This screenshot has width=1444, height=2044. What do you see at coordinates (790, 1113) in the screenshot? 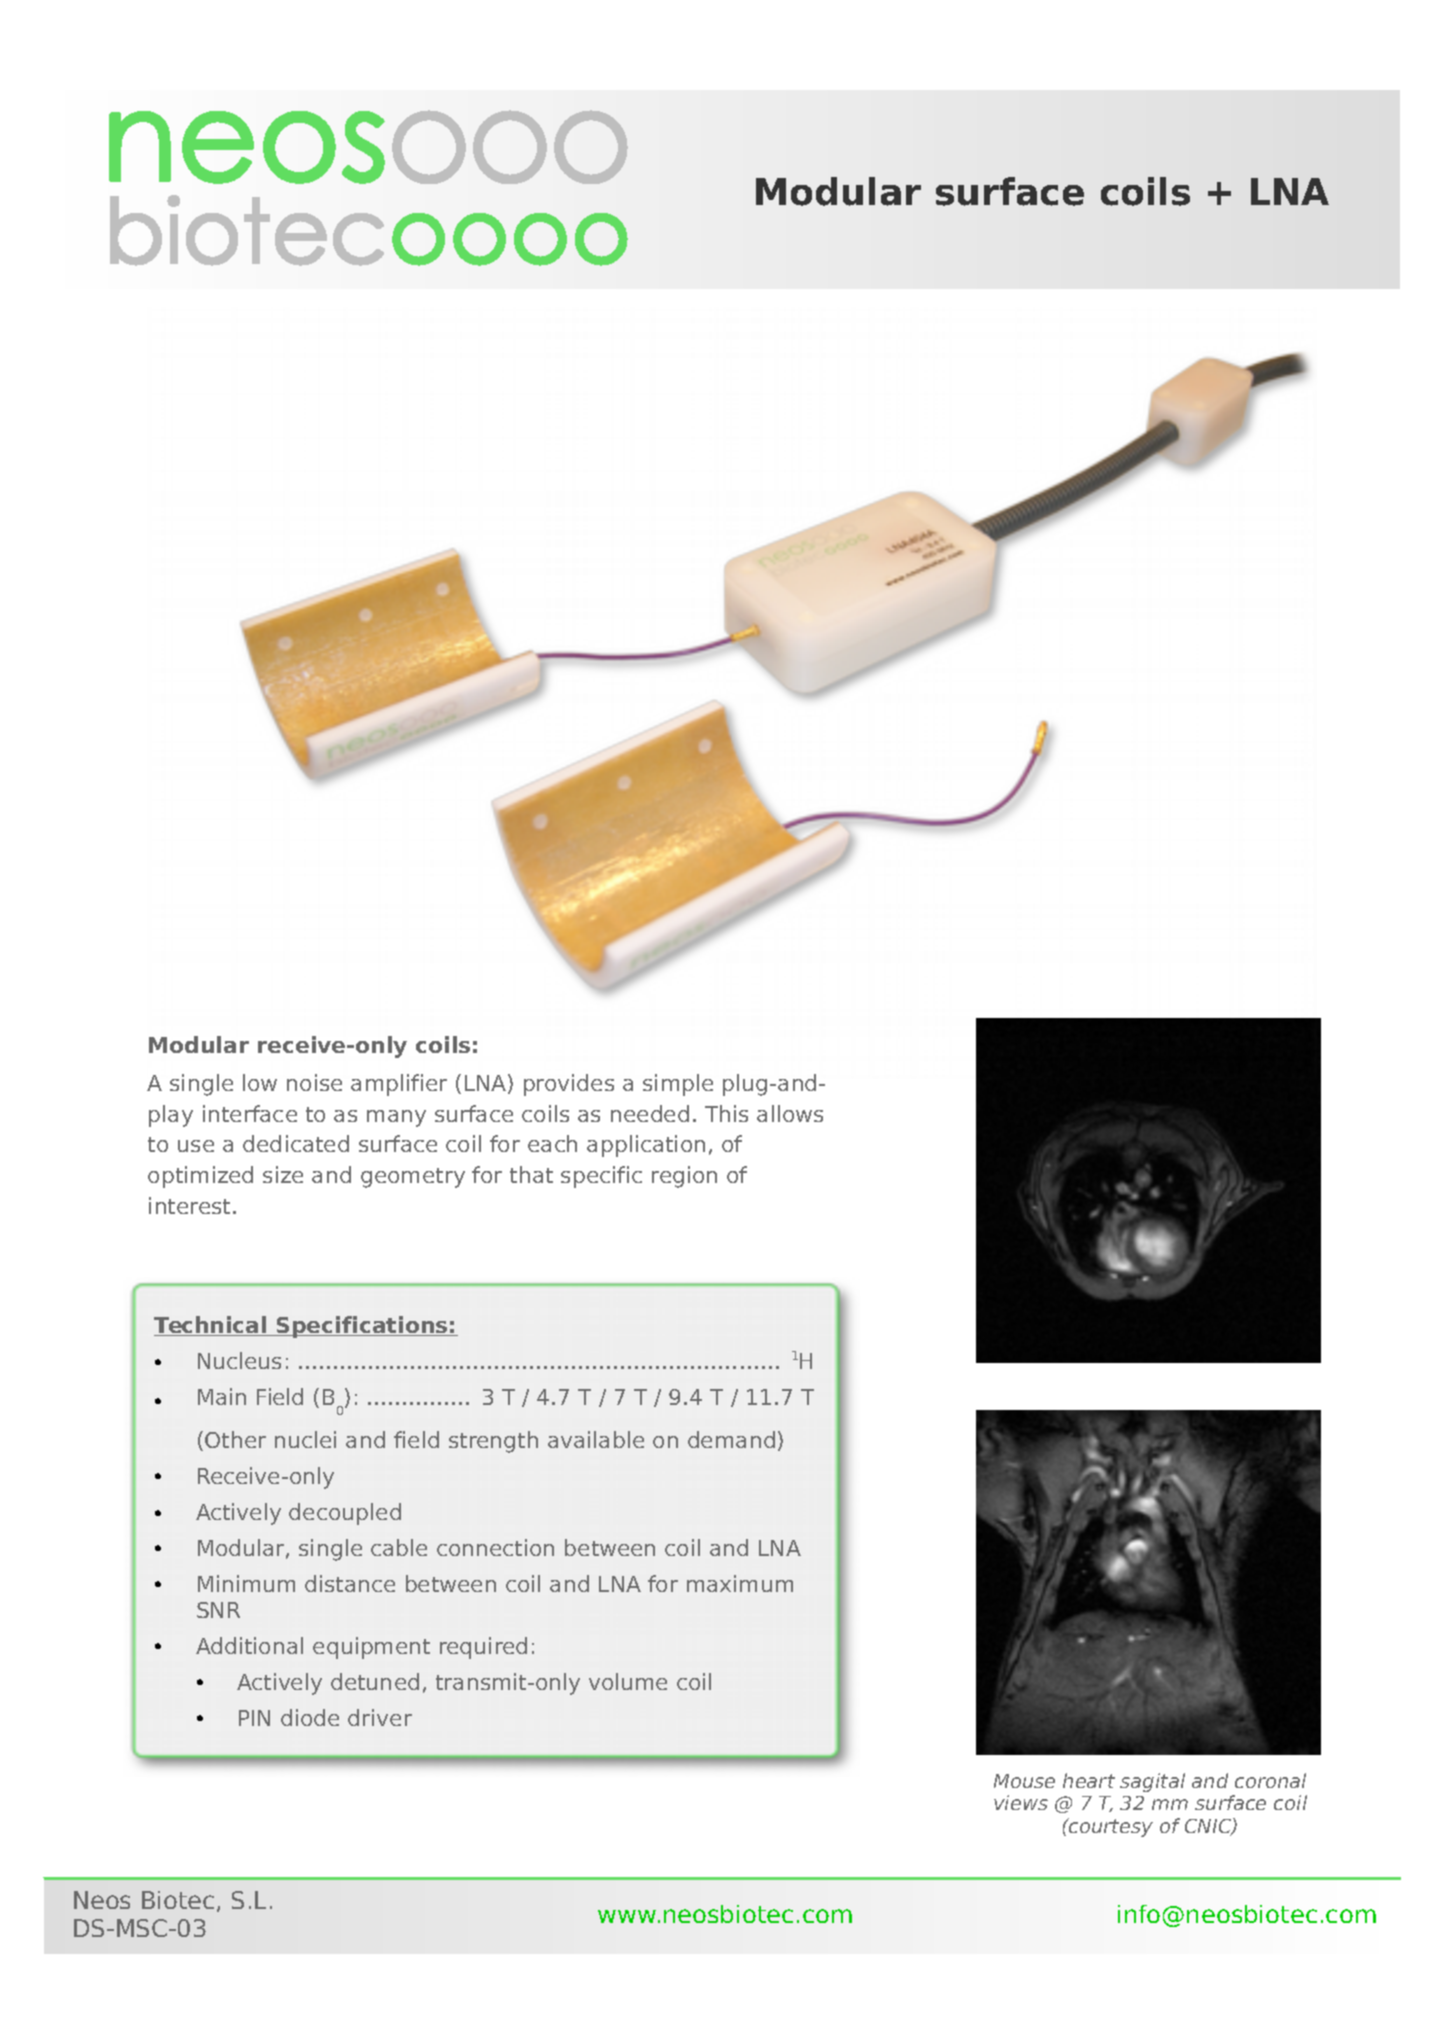
I see `allows` at bounding box center [790, 1113].
